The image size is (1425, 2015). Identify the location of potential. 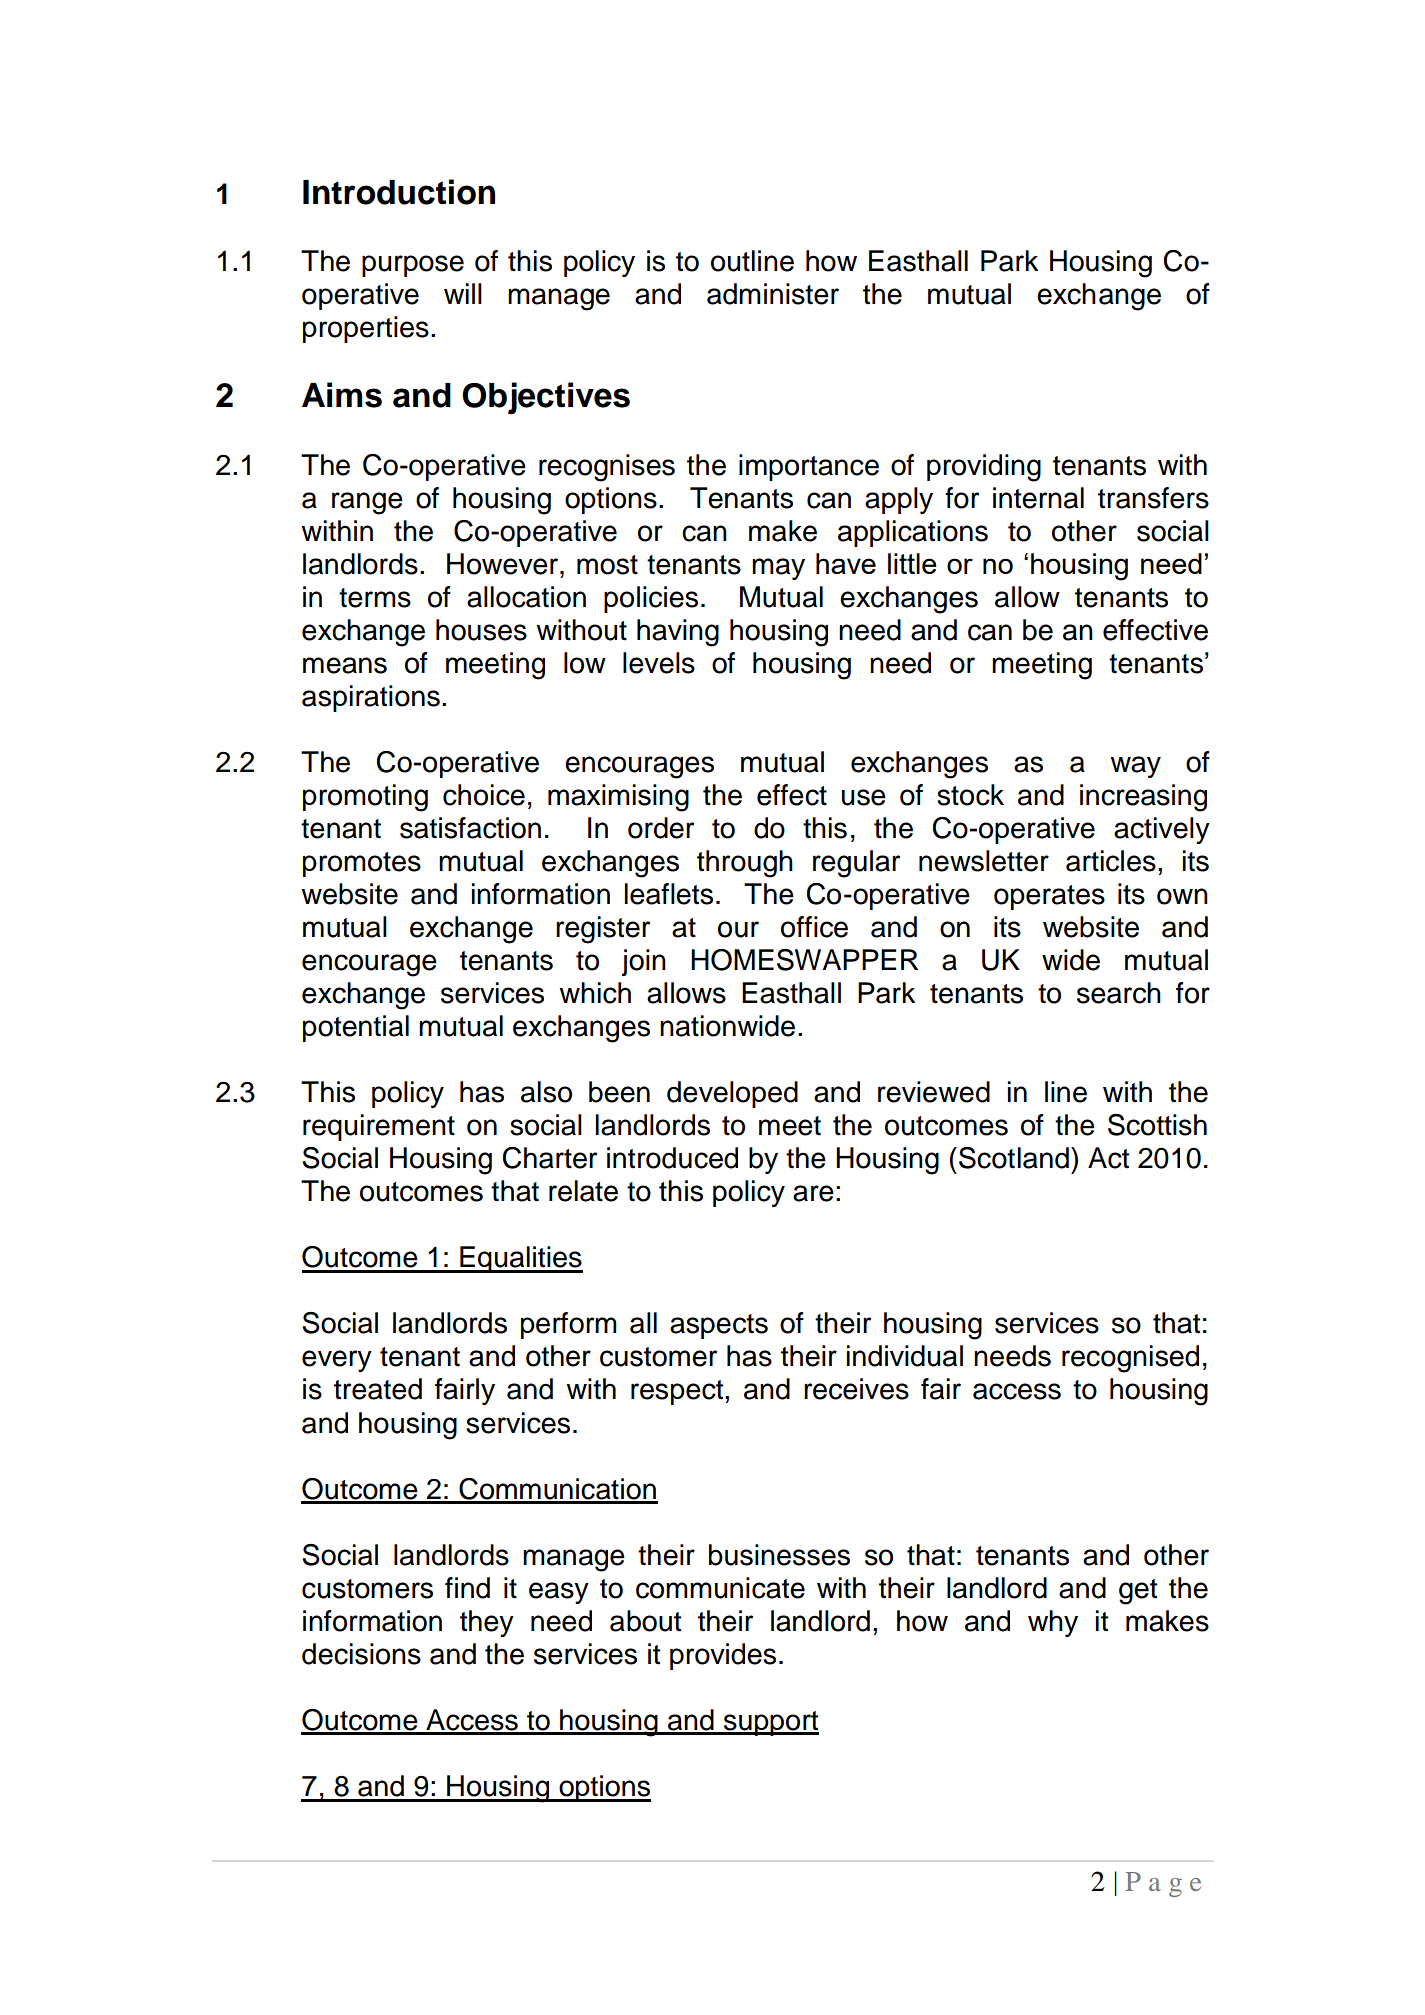
(356, 1028).
